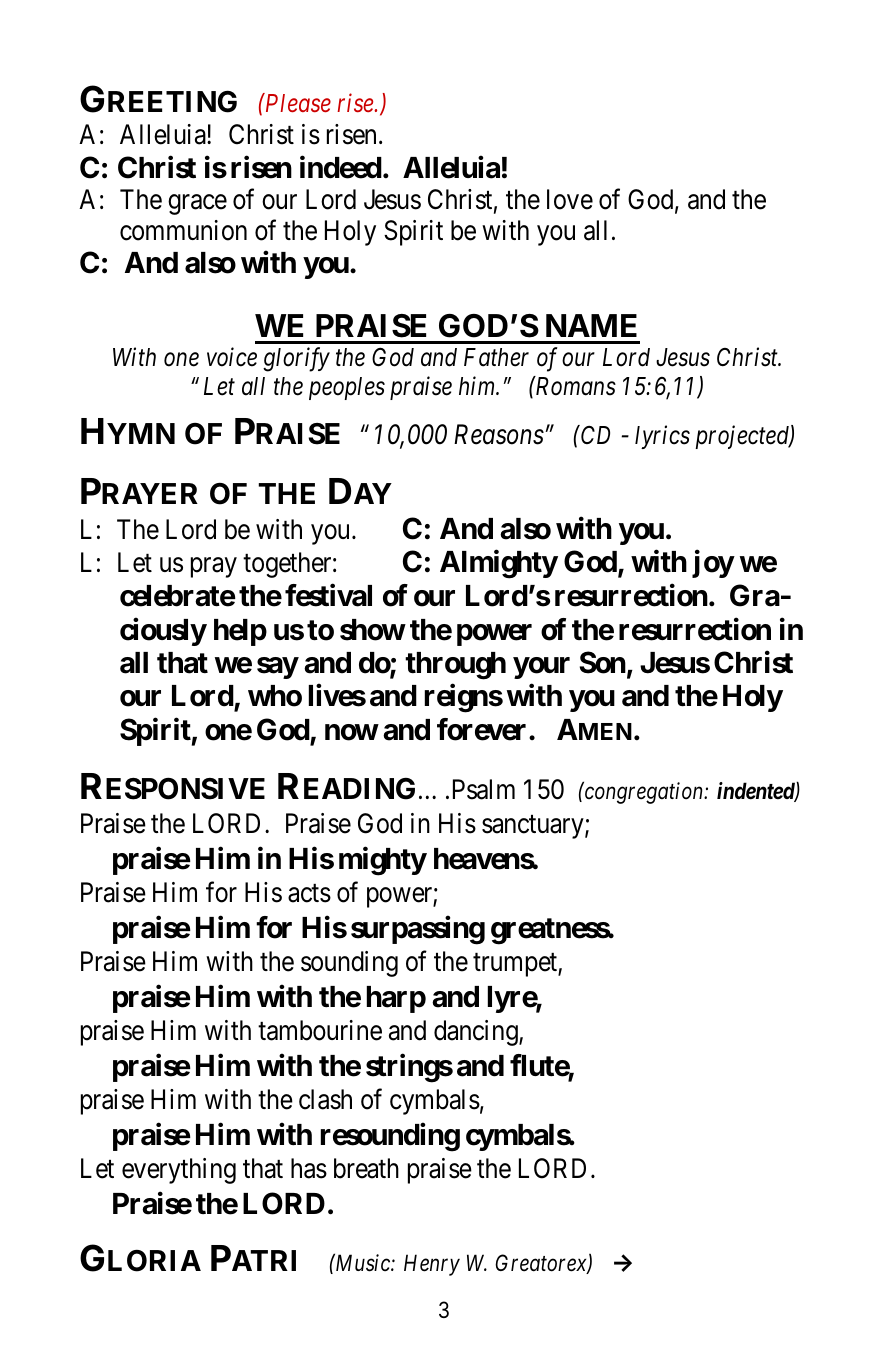 Image resolution: width=887 pixels, height=1372 pixels. I want to click on indeed, so click(341, 167).
